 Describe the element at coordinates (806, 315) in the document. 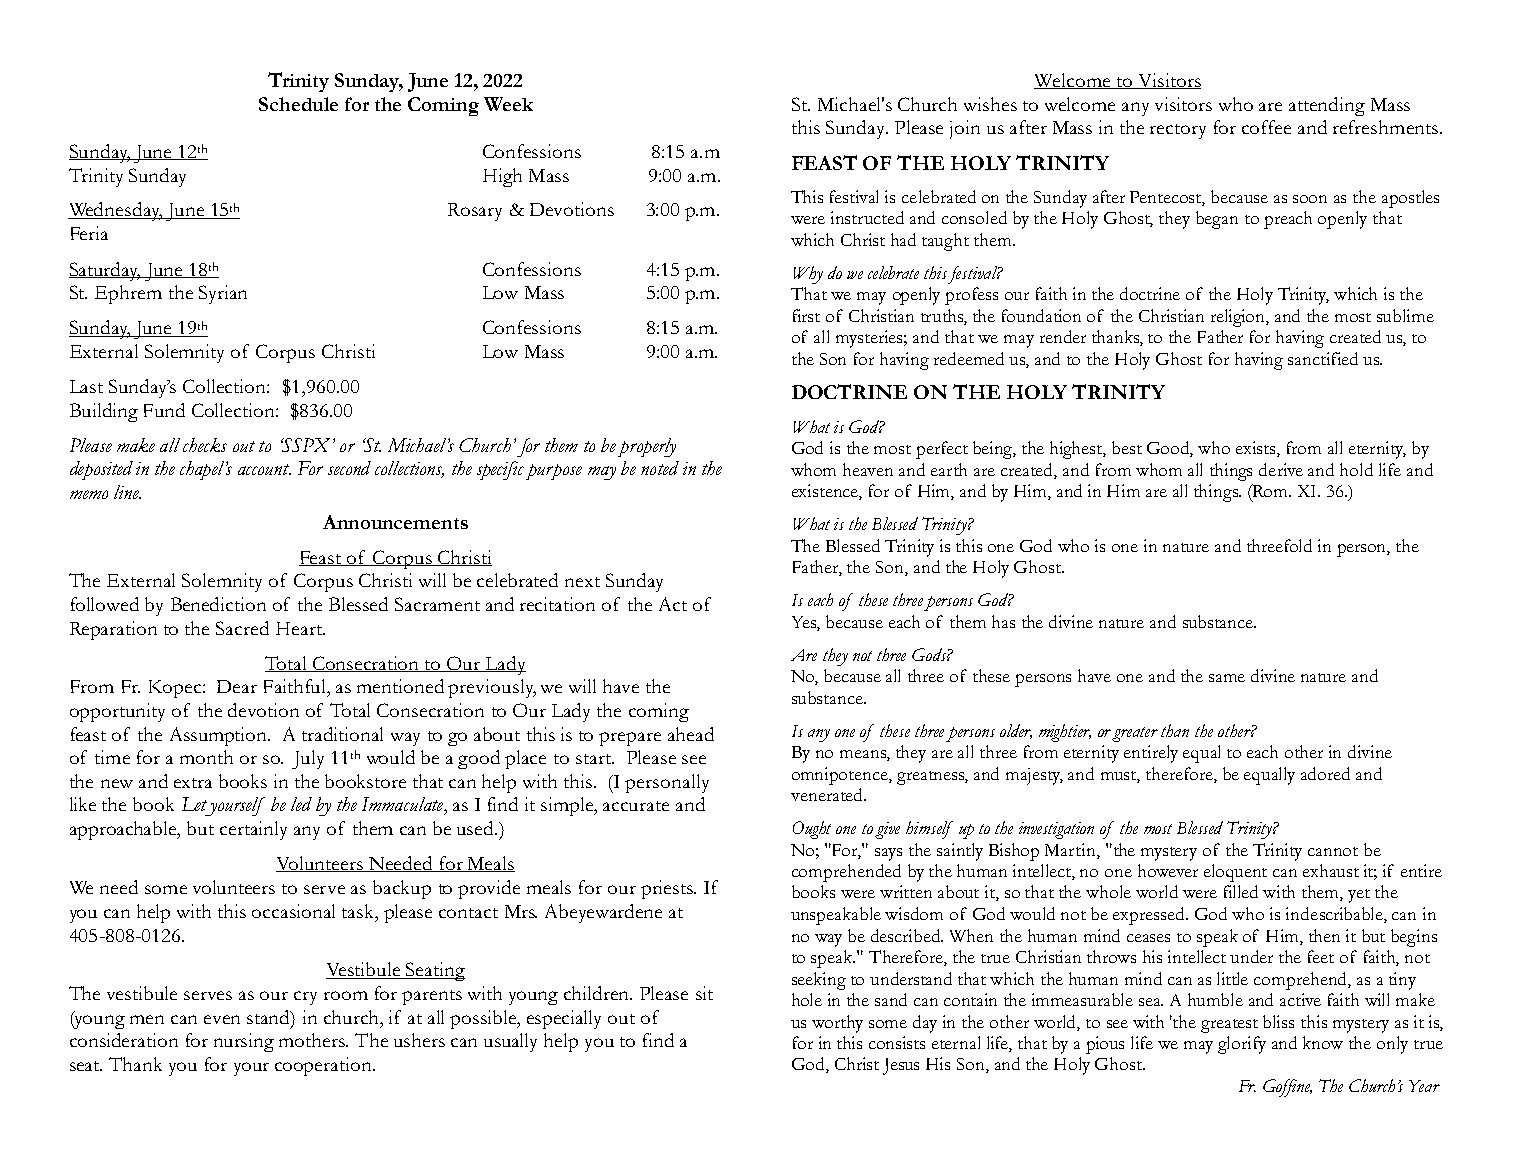

I see `first` at that location.
